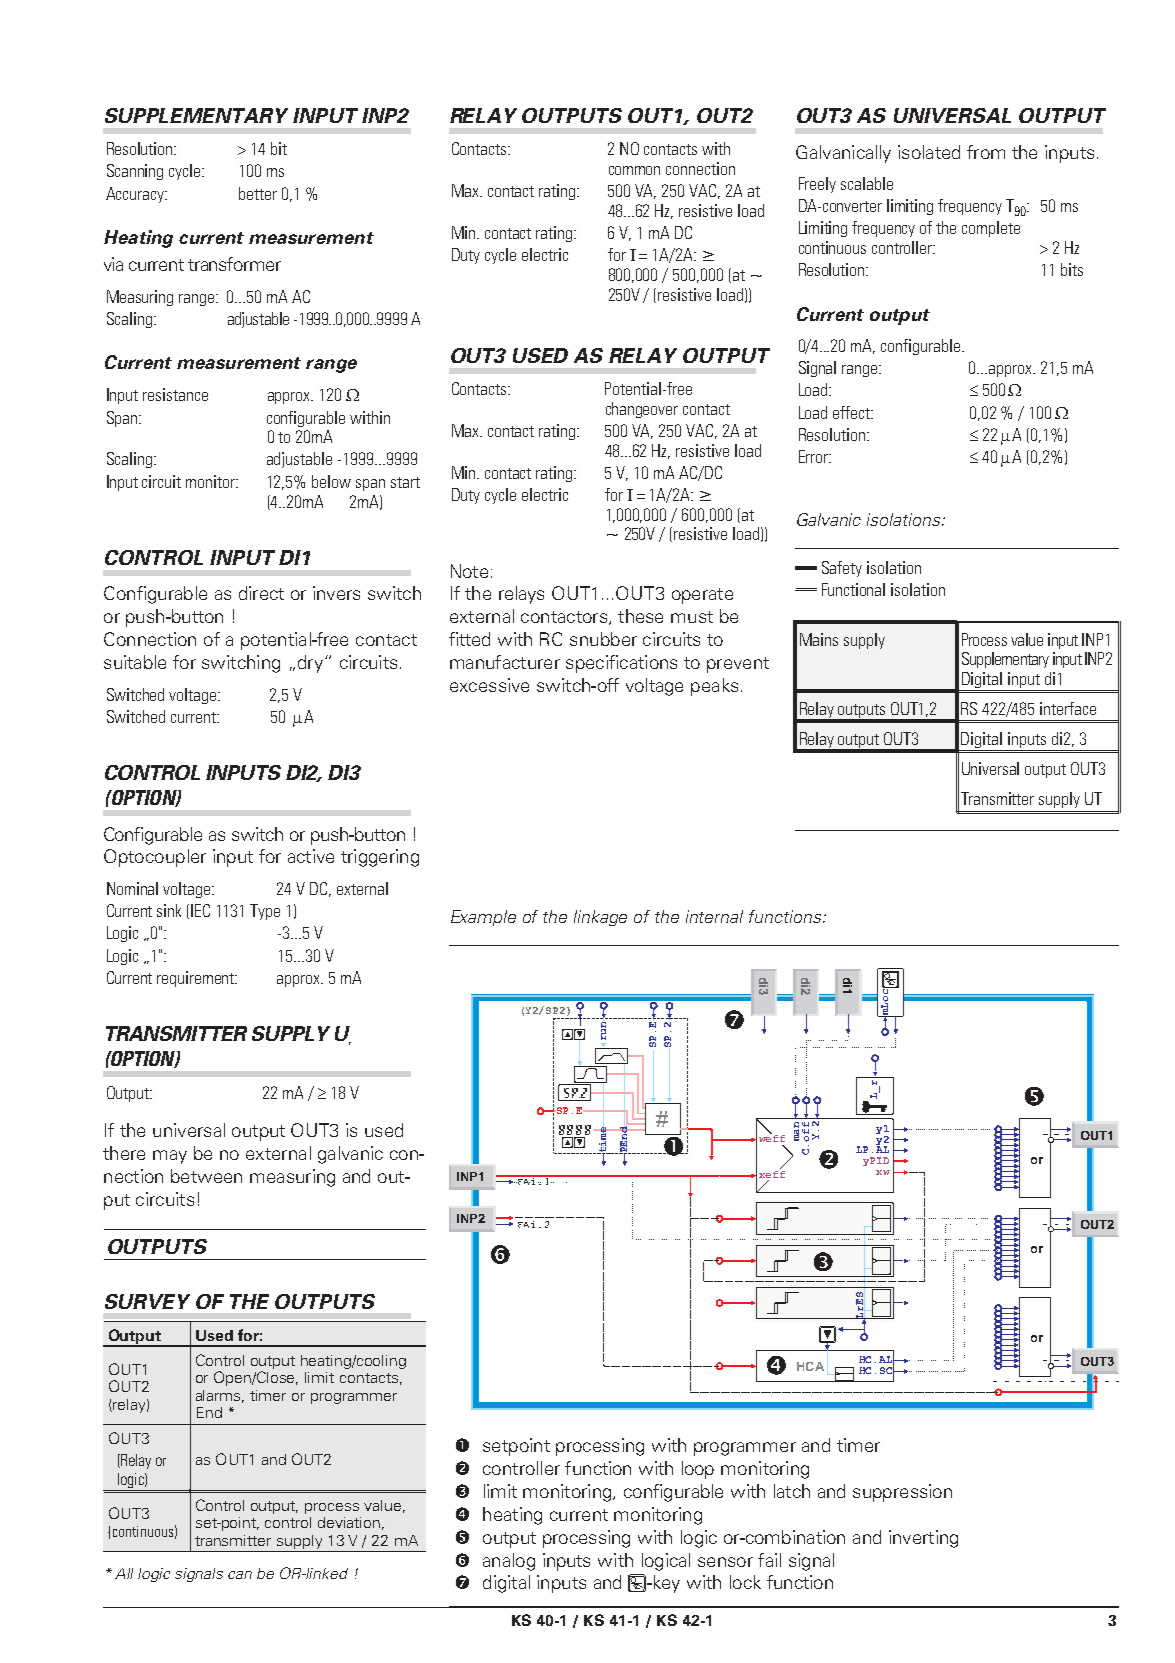 The width and height of the screenshot is (1175, 1663). Describe the element at coordinates (265, 912) in the screenshot. I see `Type` at that location.
